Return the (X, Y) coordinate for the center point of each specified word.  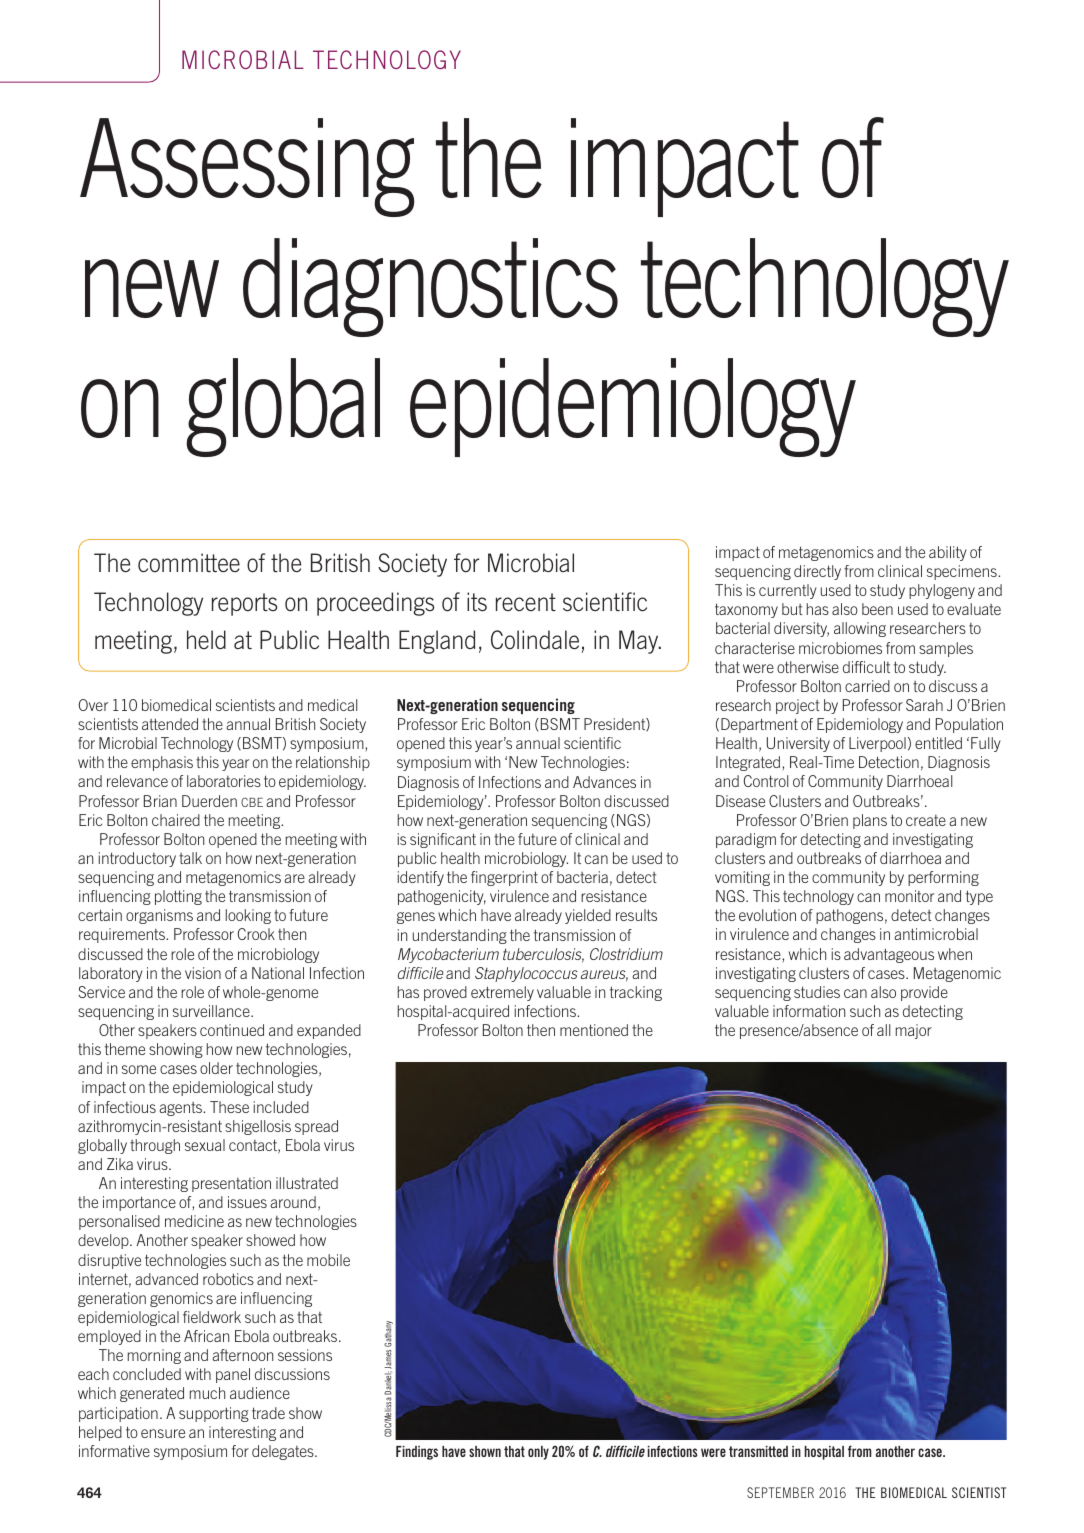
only (538, 1453)
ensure (163, 1433)
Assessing (247, 167)
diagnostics (430, 287)
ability (948, 553)
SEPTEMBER (780, 1492)
